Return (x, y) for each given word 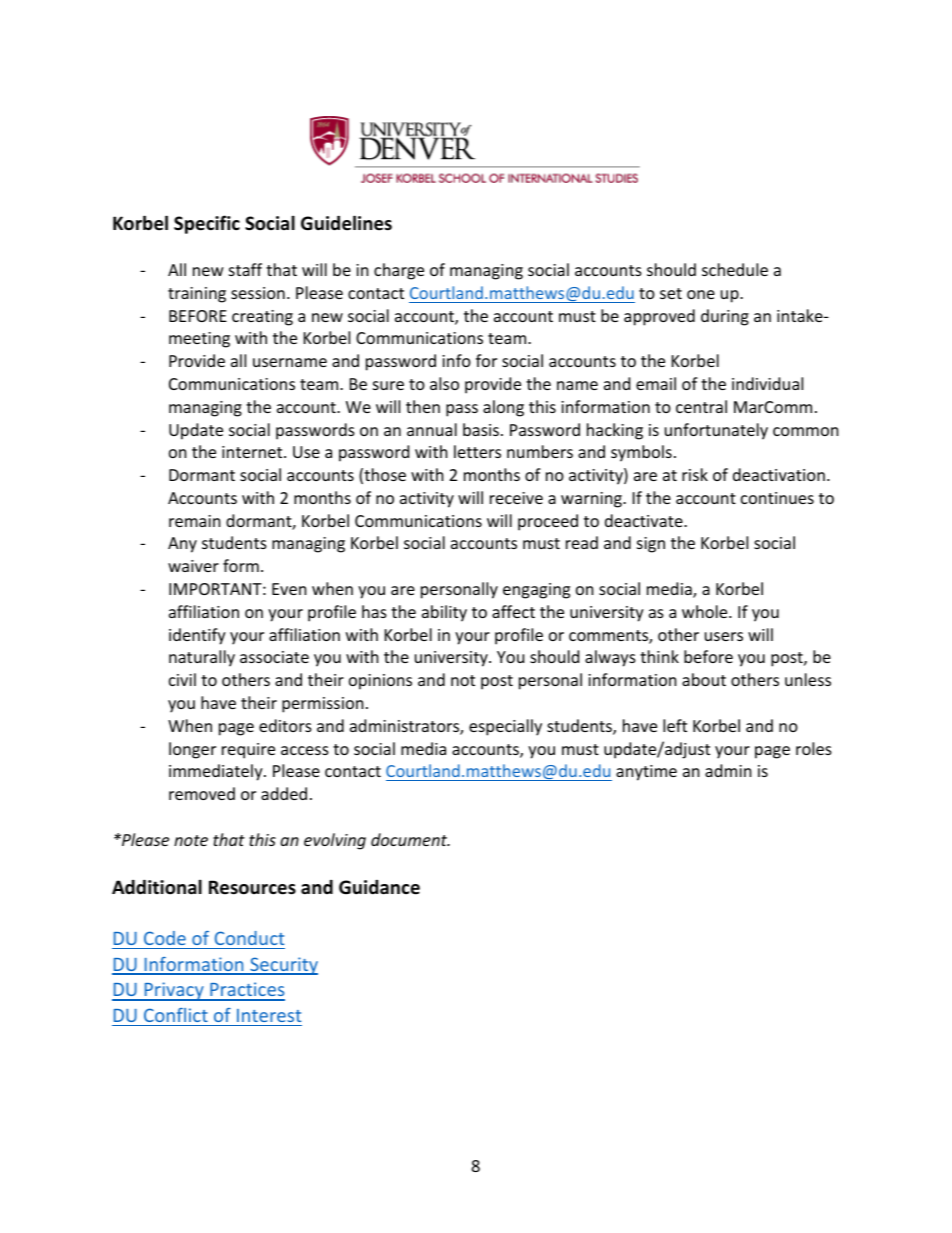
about (704, 679)
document (410, 839)
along (503, 408)
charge (399, 271)
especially (505, 727)
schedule (735, 269)
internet (253, 452)
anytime (646, 773)
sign (651, 545)
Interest (269, 1015)
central (701, 406)
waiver (193, 566)
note (191, 840)
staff (245, 269)
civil (182, 679)
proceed (548, 522)
